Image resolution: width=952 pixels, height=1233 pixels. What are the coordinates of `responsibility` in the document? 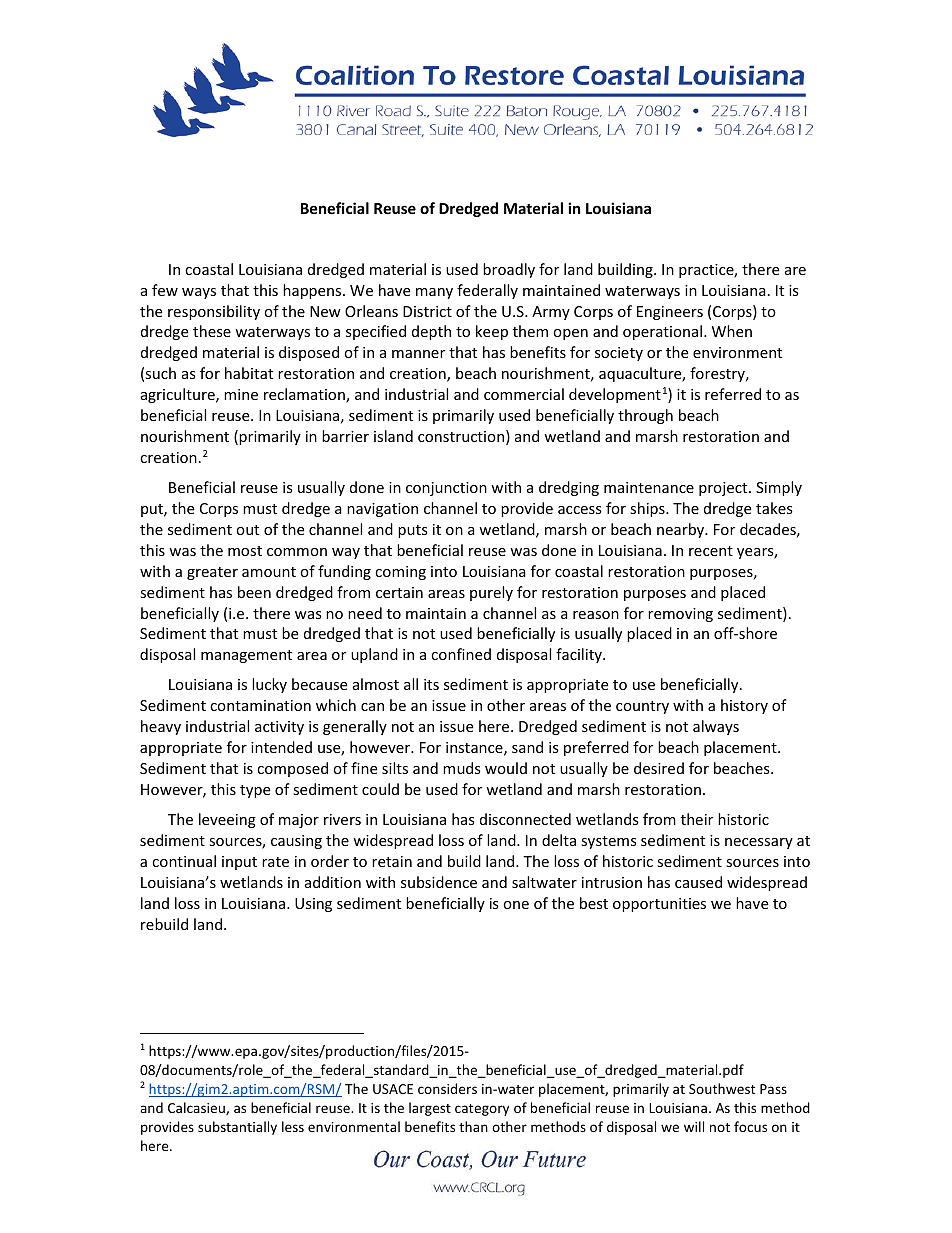 It's located at (214, 312).
